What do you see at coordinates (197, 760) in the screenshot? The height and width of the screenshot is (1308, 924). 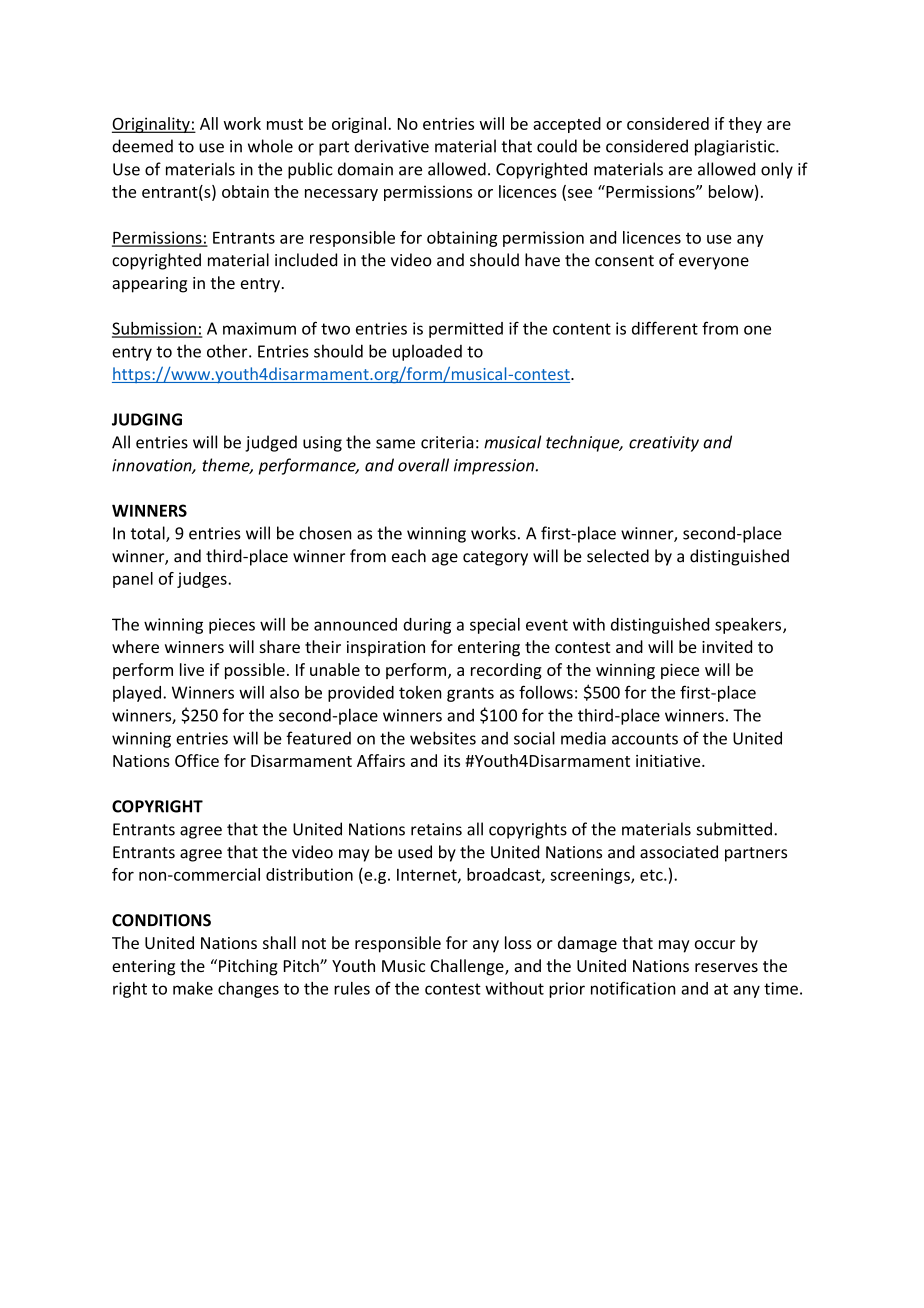 I see `Office` at bounding box center [197, 760].
